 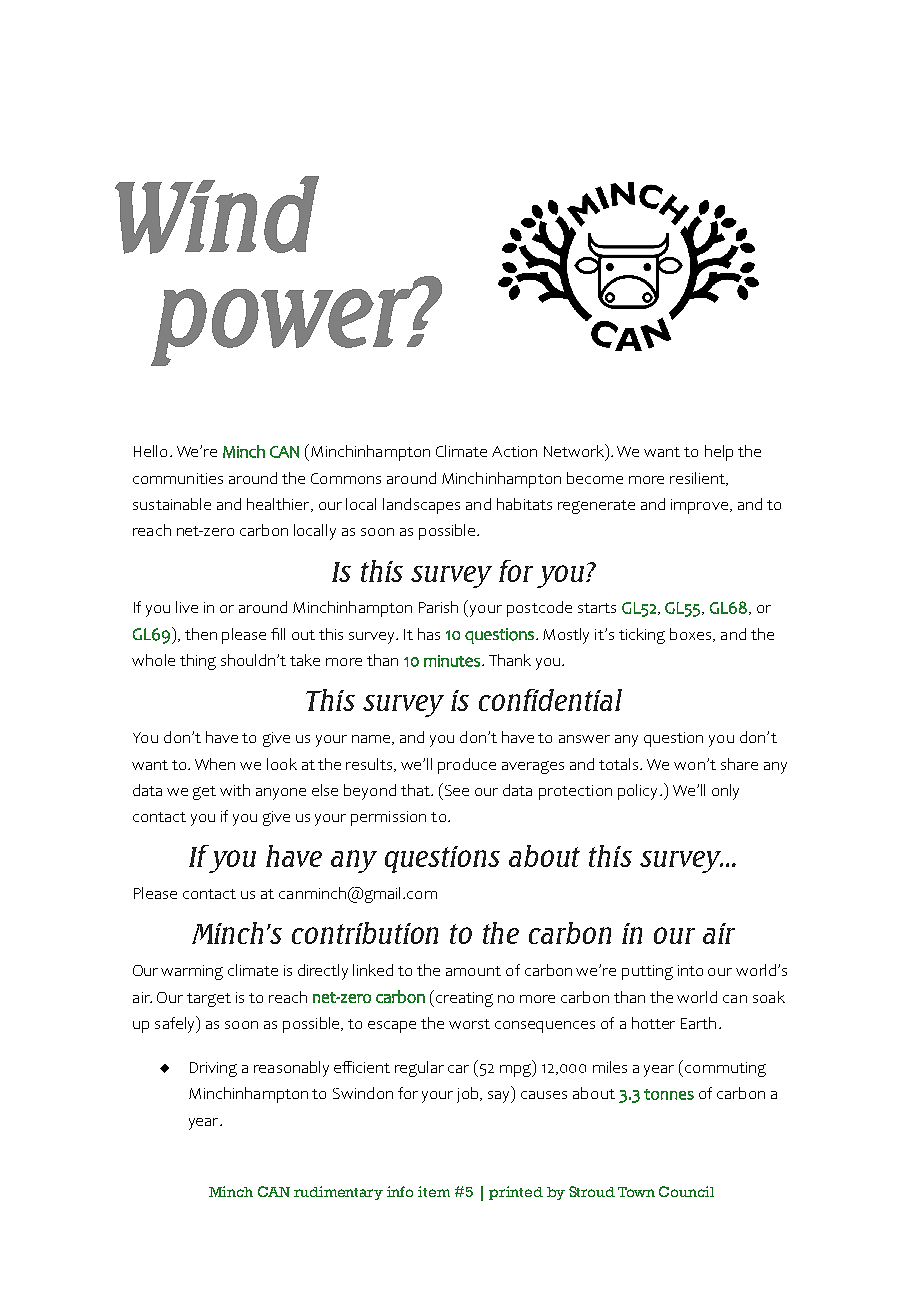 I want to click on Council, so click(x=686, y=1191).
